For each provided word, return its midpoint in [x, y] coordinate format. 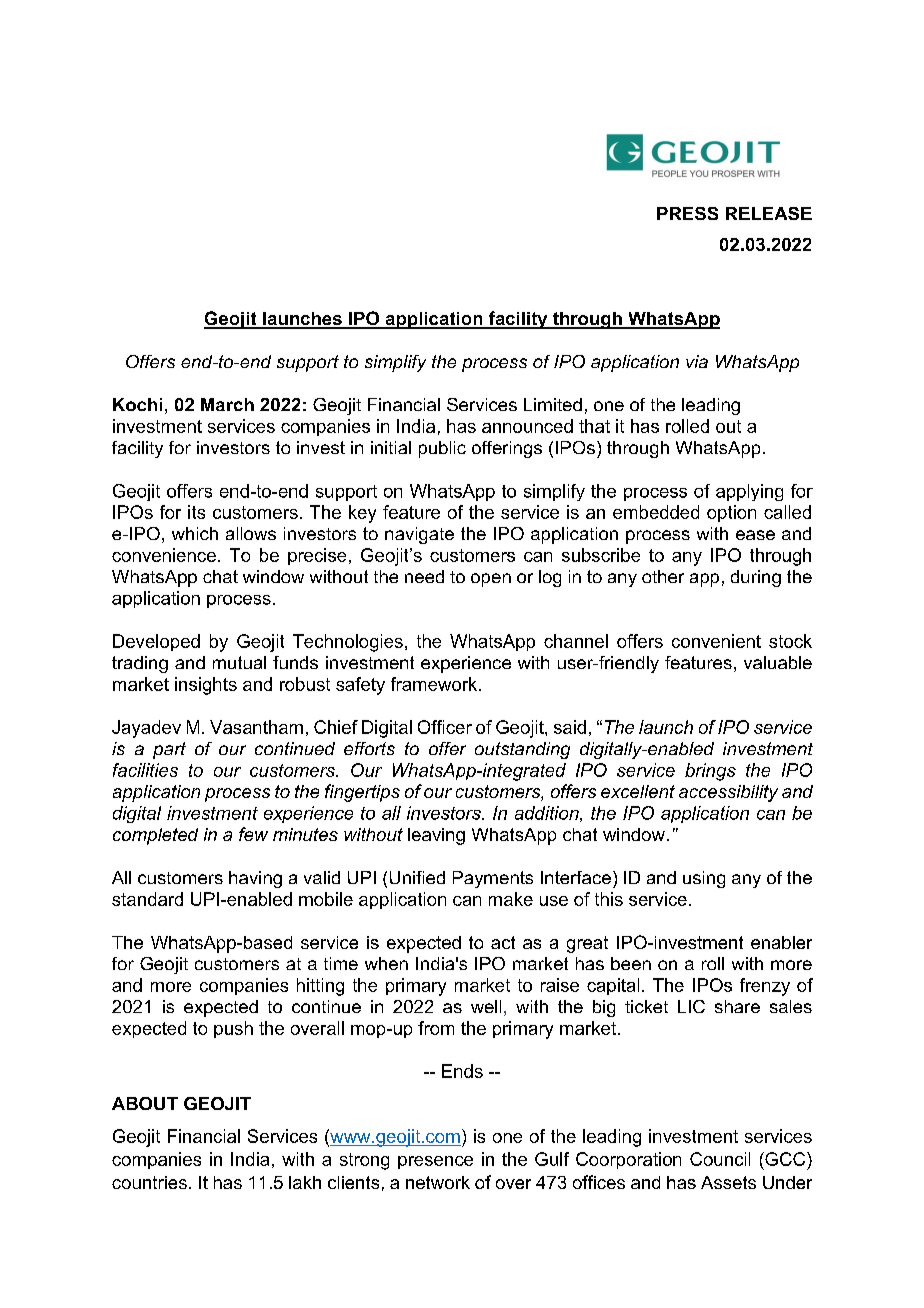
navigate [419, 535]
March [227, 404]
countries [149, 1182]
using [704, 879]
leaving [436, 836]
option [731, 513]
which [195, 533]
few [253, 834]
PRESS [687, 213]
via [697, 361]
